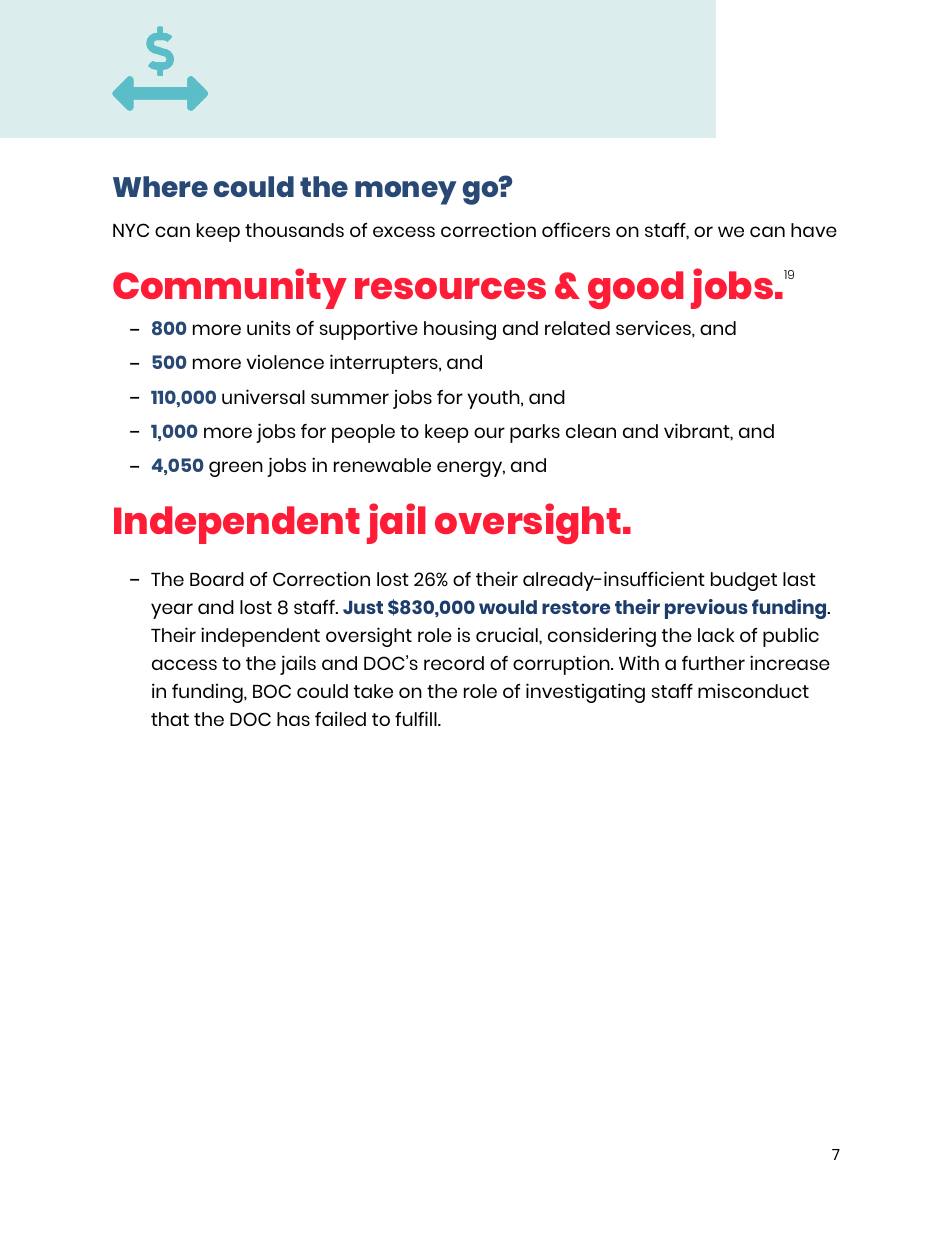 This screenshot has height=1233, width=952. What do you see at coordinates (471, 469) in the screenshot?
I see `energy` at bounding box center [471, 469].
